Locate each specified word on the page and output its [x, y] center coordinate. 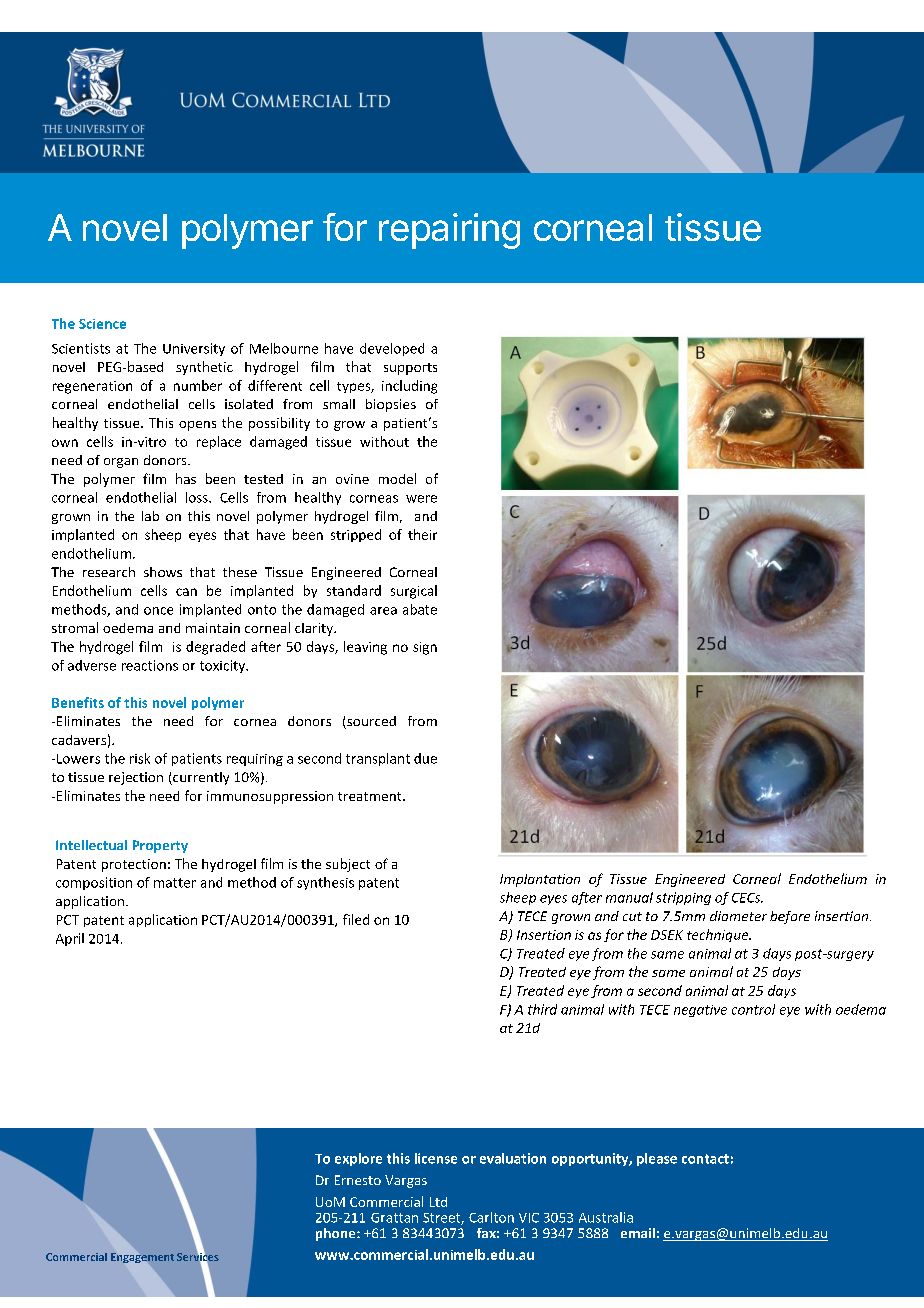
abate [420, 609]
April [70, 939]
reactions [150, 665]
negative [700, 1011]
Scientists [81, 348]
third [542, 1009]
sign [425, 648]
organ [121, 463]
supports [410, 369]
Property [160, 846]
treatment [371, 796]
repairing [449, 231]
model [397, 478]
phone [337, 1234]
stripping [683, 898]
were [421, 499]
